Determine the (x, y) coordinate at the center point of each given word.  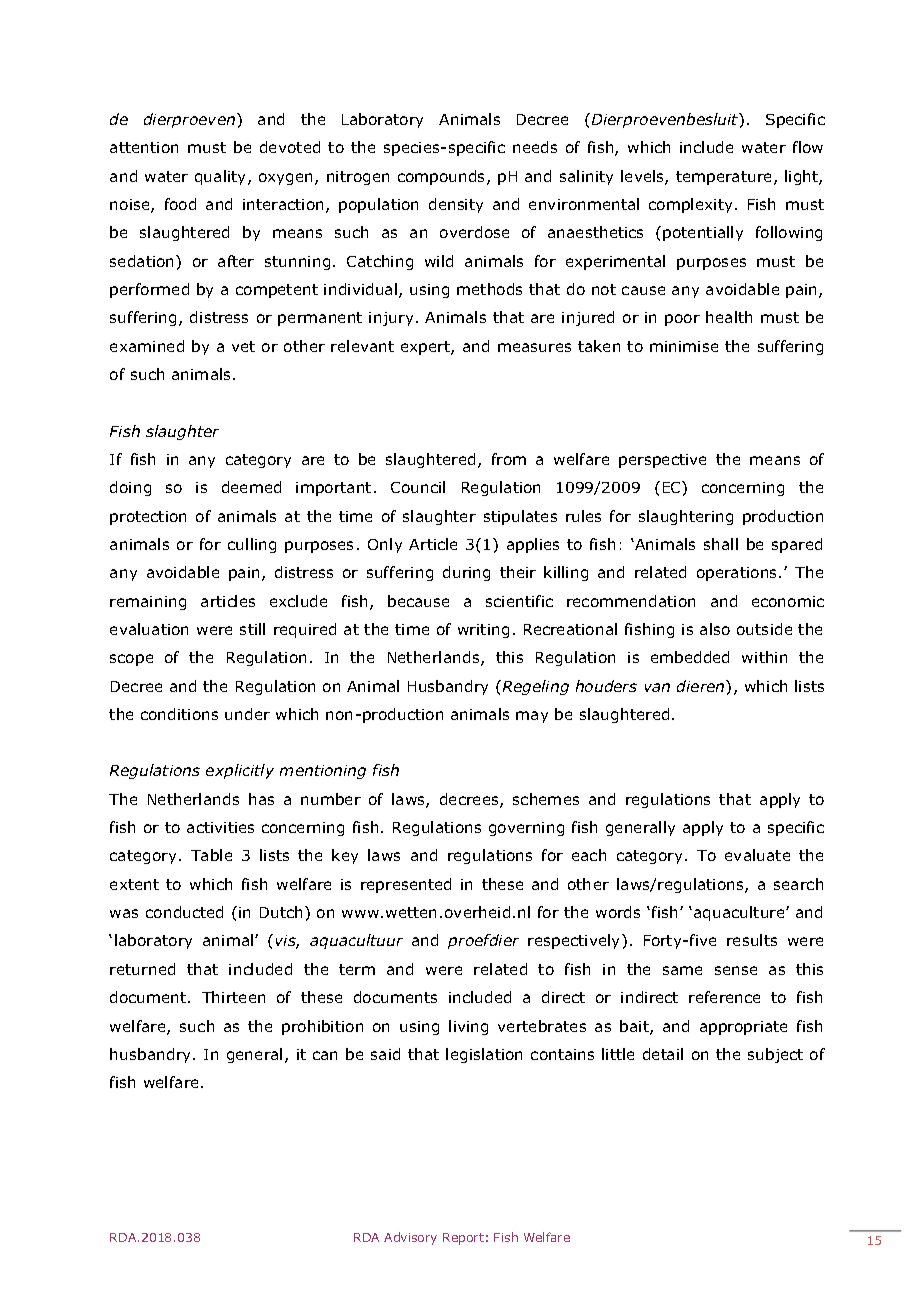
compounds (443, 177)
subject (775, 1055)
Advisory (410, 1238)
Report (463, 1239)
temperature (725, 178)
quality (222, 177)
